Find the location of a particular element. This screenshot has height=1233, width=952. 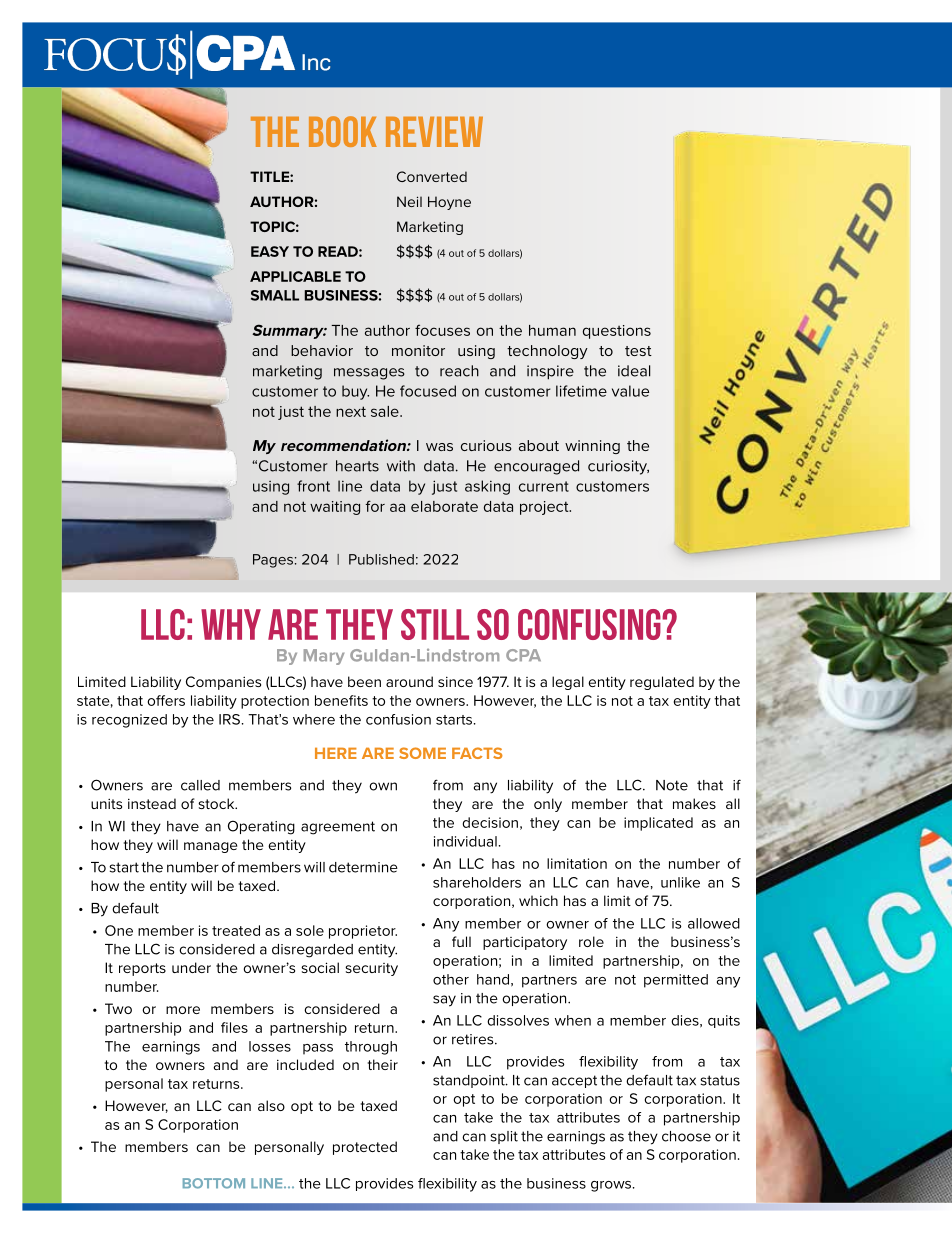

focused is located at coordinates (428, 391).
